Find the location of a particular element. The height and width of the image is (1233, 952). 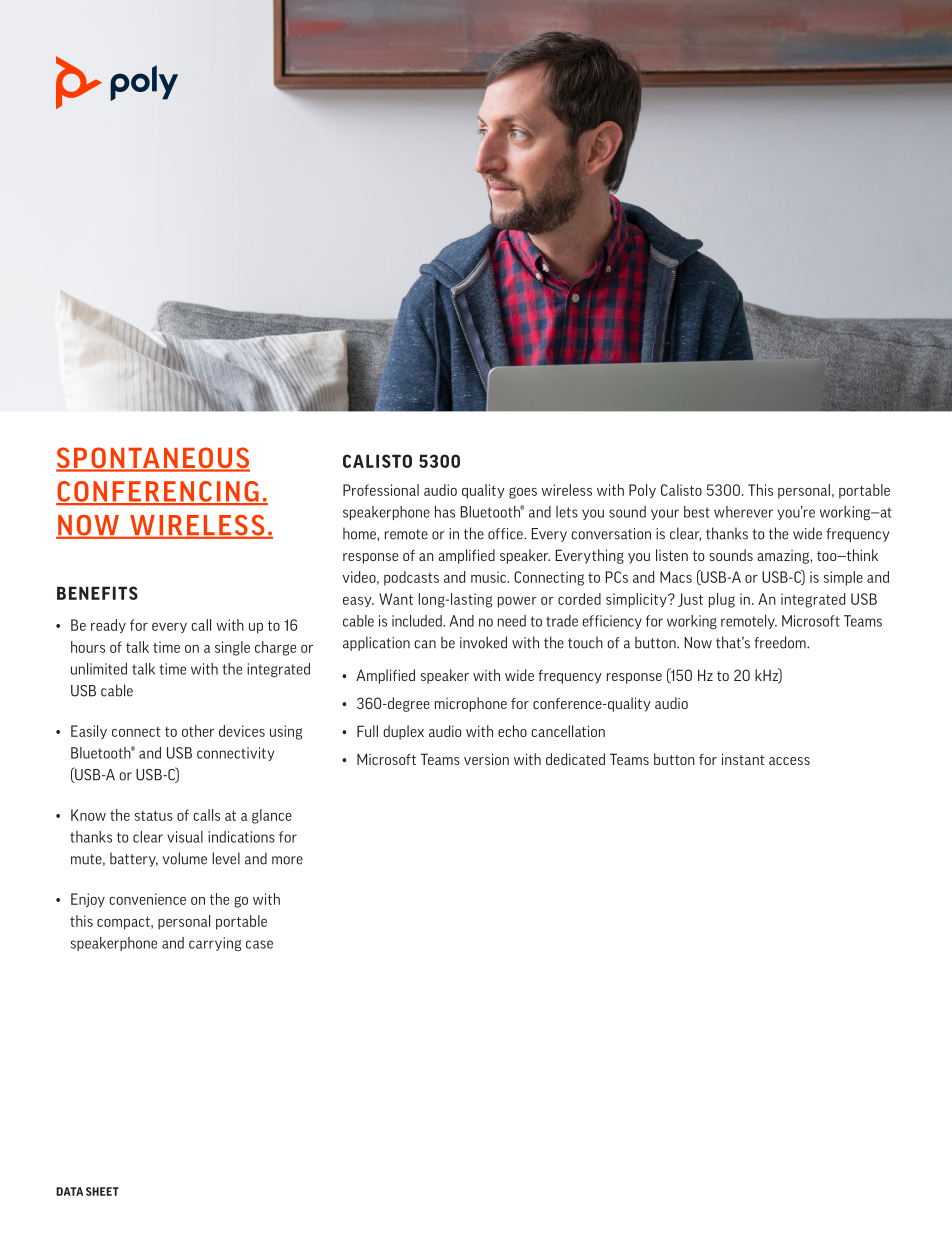

wherever is located at coordinates (743, 512).
